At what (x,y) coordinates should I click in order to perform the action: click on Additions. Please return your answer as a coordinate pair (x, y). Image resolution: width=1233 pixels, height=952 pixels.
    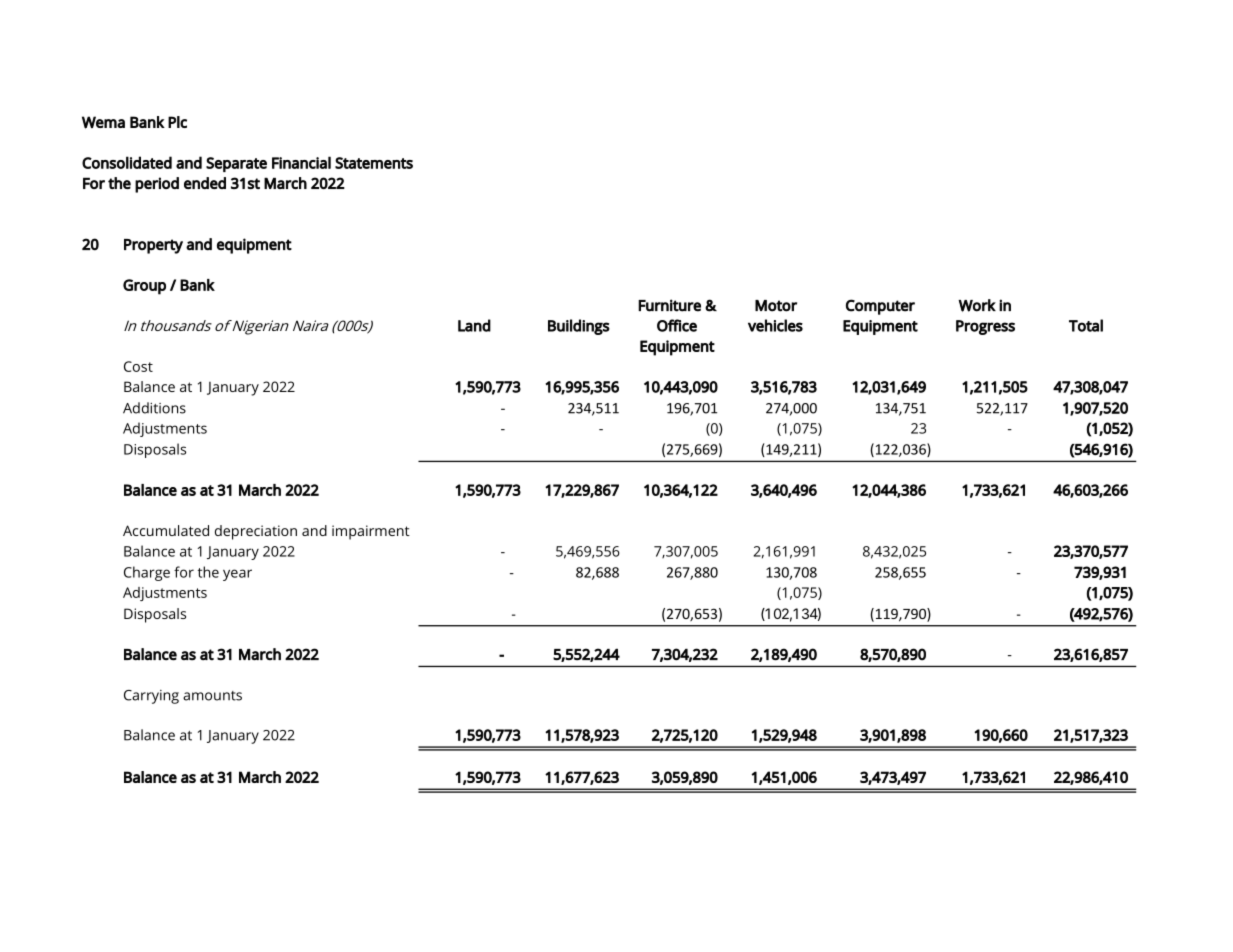
    Looking at the image, I should click on (154, 408).
